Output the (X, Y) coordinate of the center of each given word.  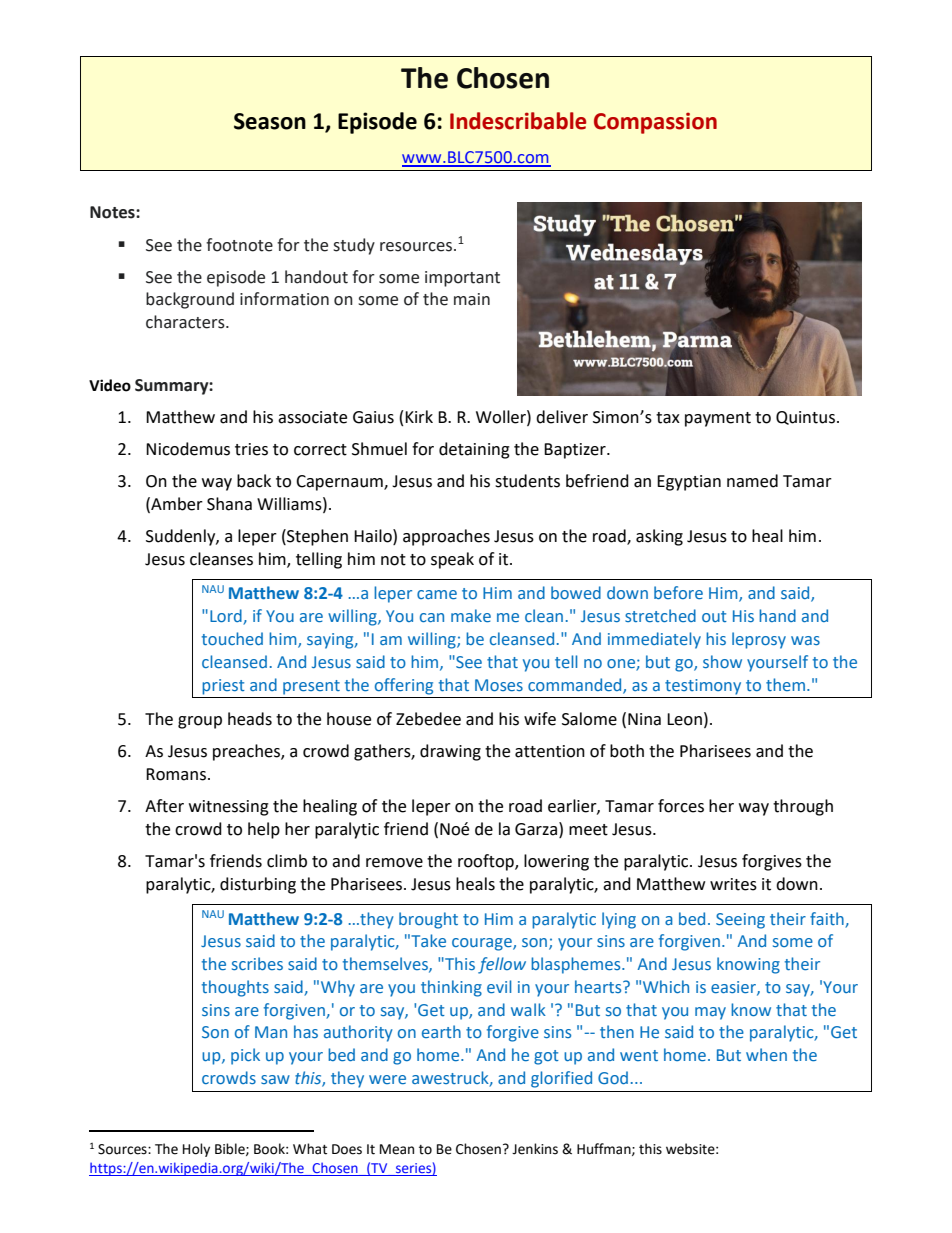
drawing (450, 752)
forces (681, 806)
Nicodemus (188, 449)
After (164, 806)
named (752, 481)
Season (270, 121)
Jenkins (535, 1149)
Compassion (655, 123)
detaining (474, 450)
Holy (196, 1150)
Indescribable (518, 121)
